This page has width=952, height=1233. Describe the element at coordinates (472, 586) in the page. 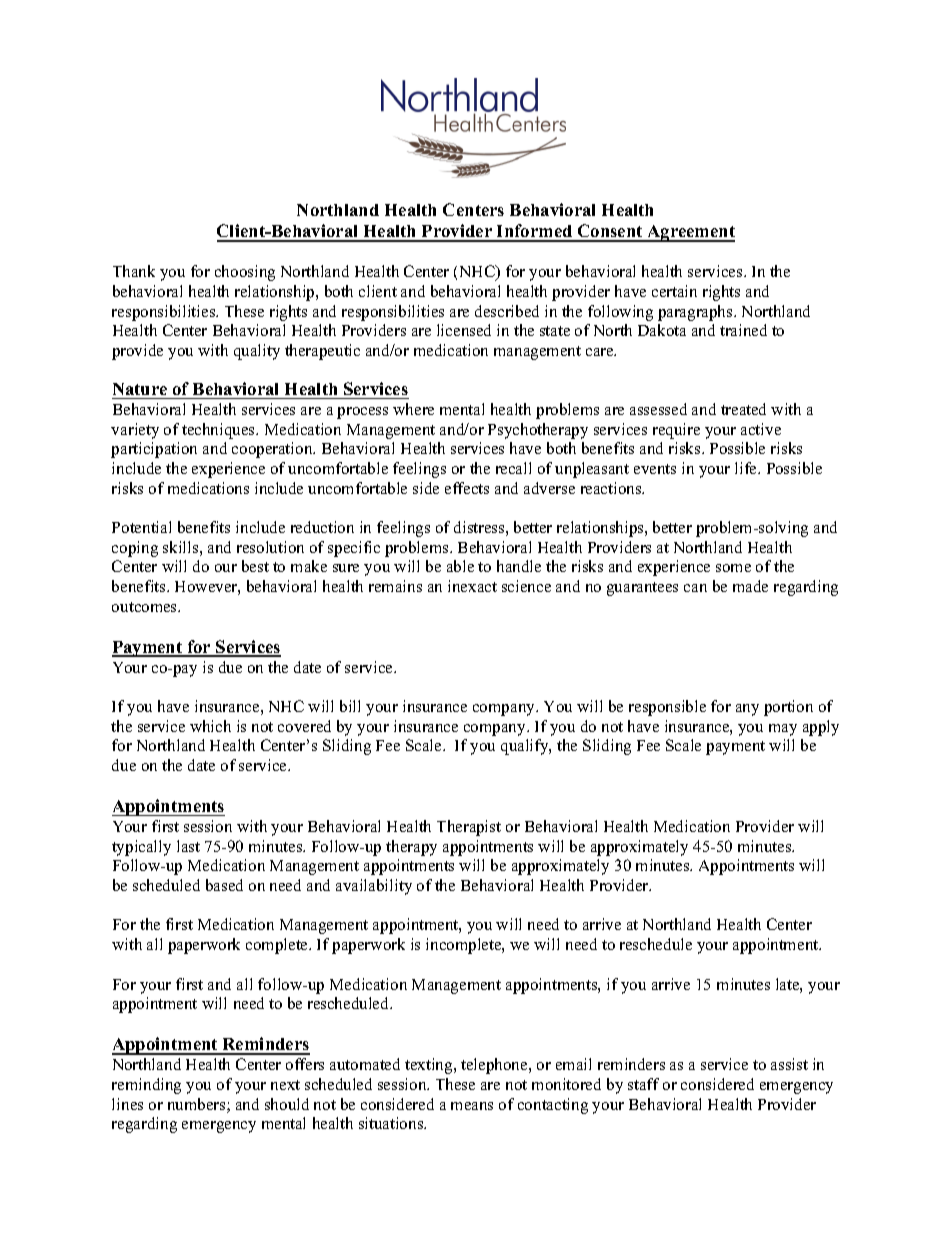

I see `inexact` at that location.
